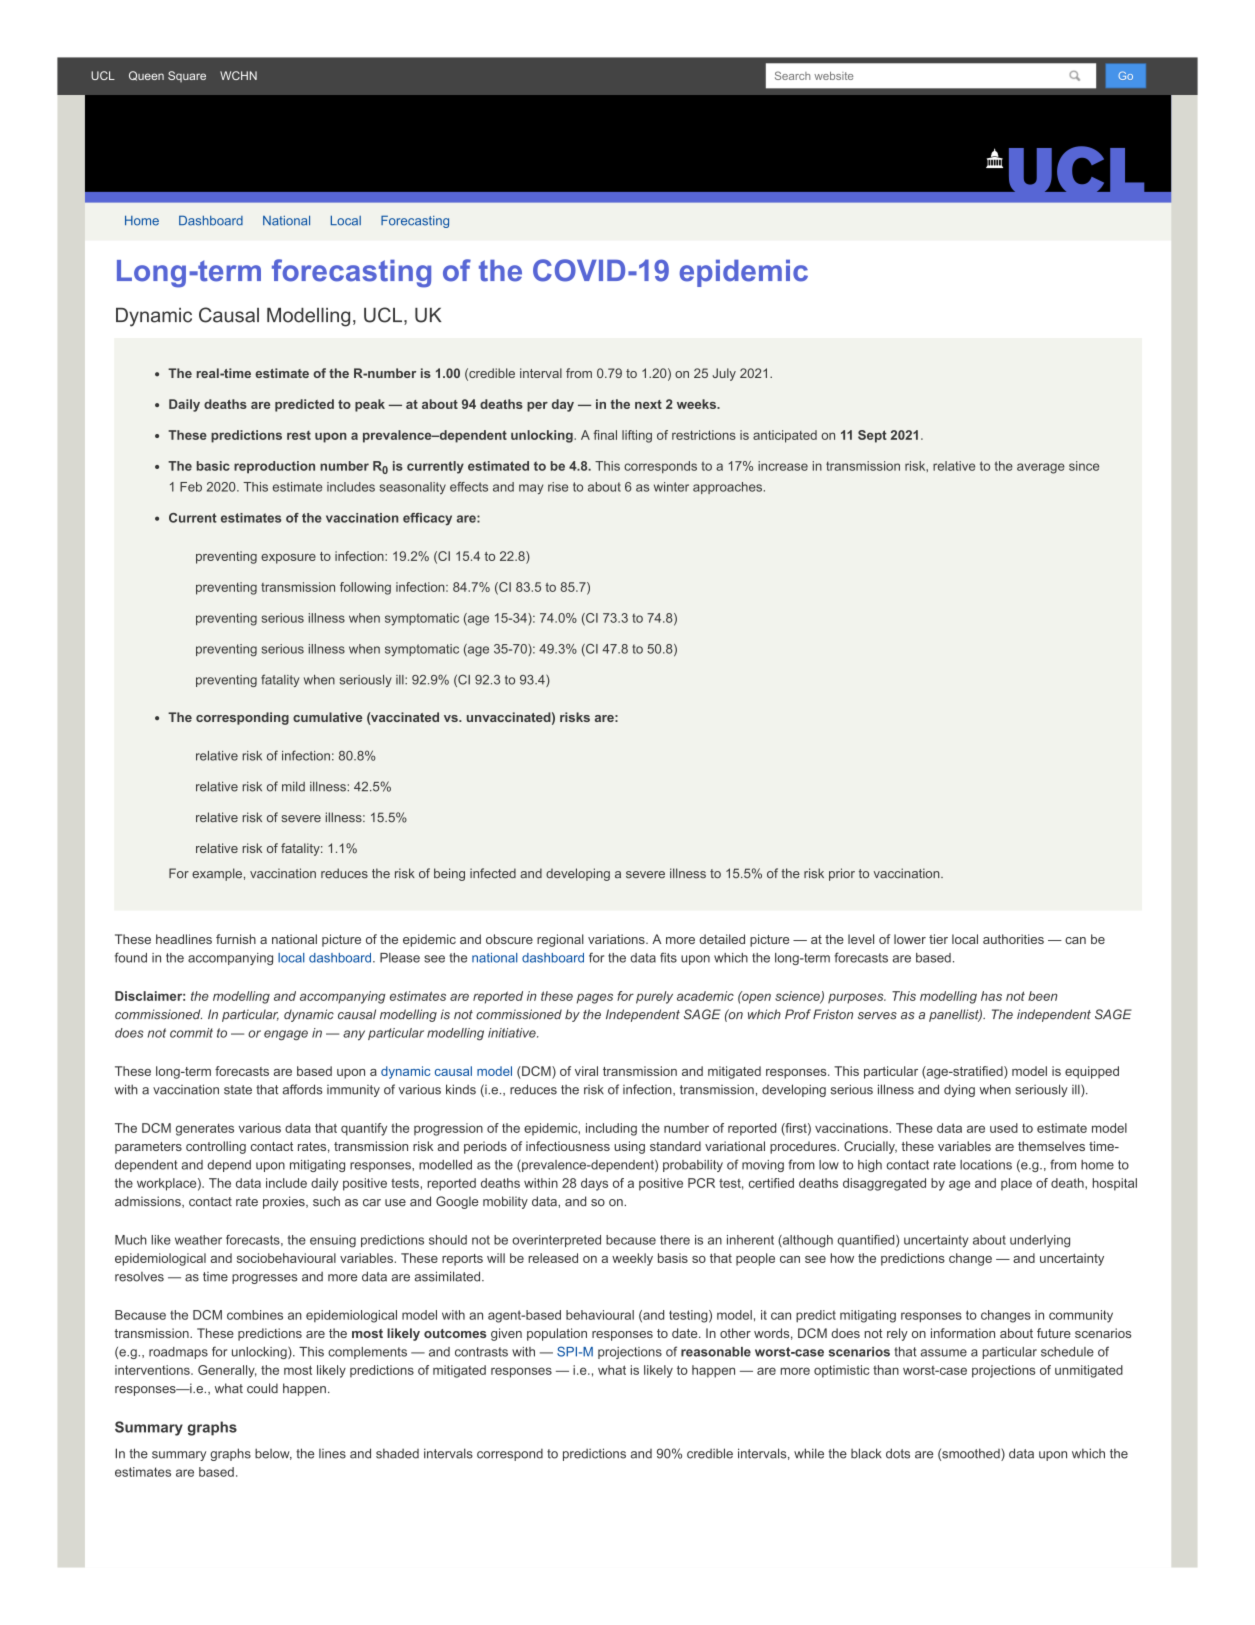 Image resolution: width=1255 pixels, height=1625 pixels. Describe the element at coordinates (1041, 468) in the screenshot. I see `average` at that location.
